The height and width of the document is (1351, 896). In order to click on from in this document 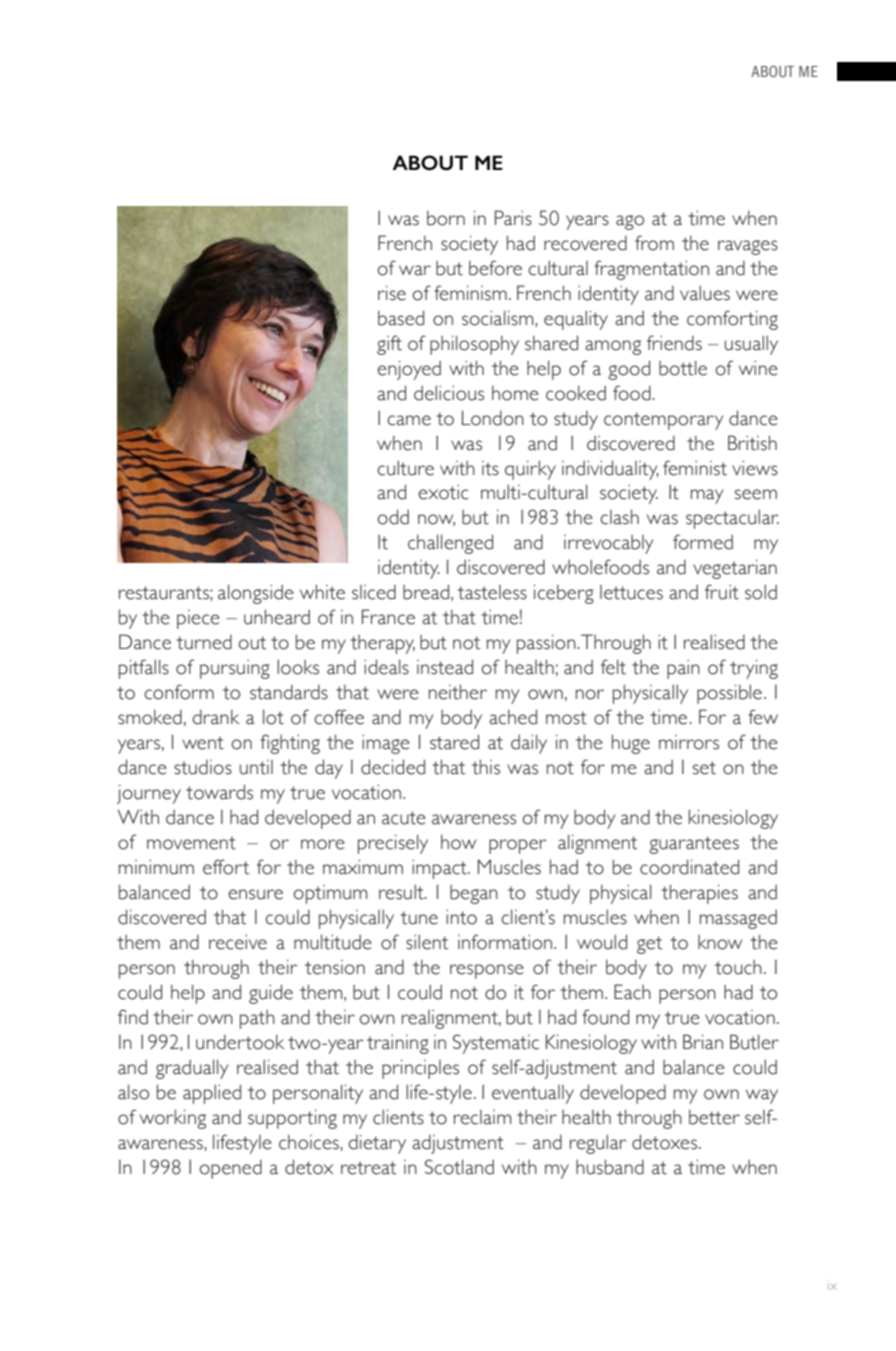, I will do `click(654, 243)`.
